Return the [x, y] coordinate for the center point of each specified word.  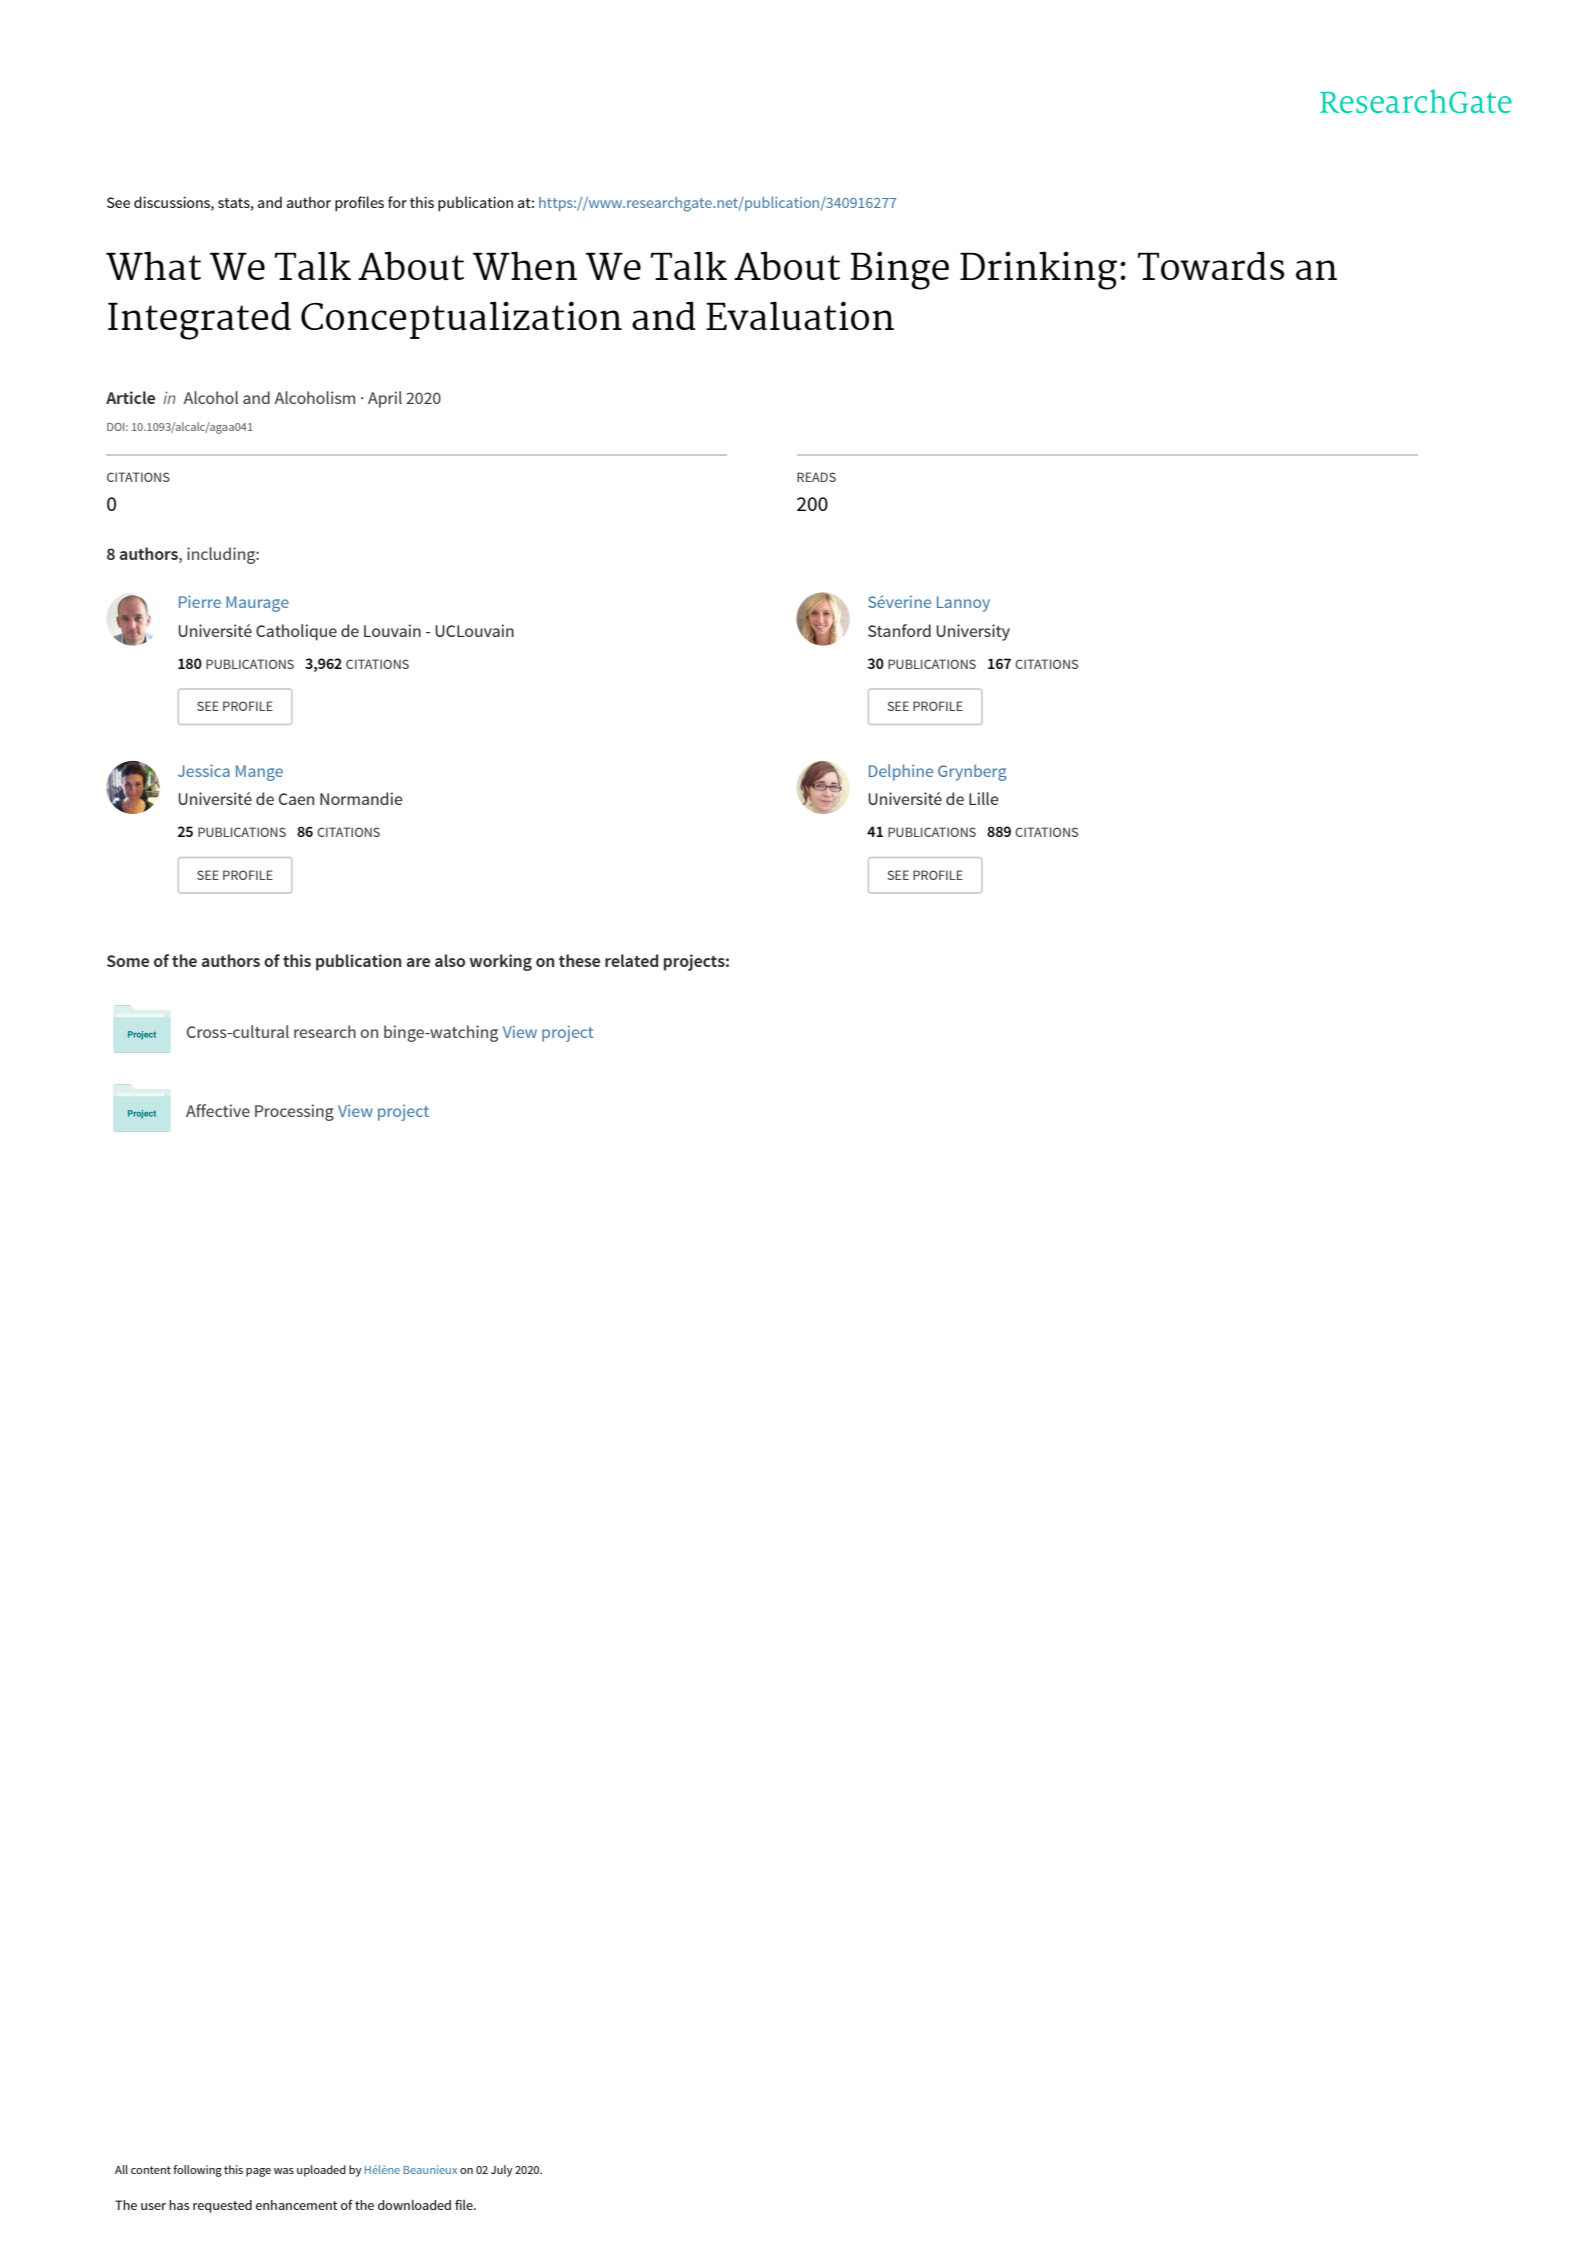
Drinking [1038, 270]
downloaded [414, 2205]
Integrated [199, 320]
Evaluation [800, 315]
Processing [294, 1112]
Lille [984, 798]
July [502, 2171]
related [631, 960]
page [258, 2172]
